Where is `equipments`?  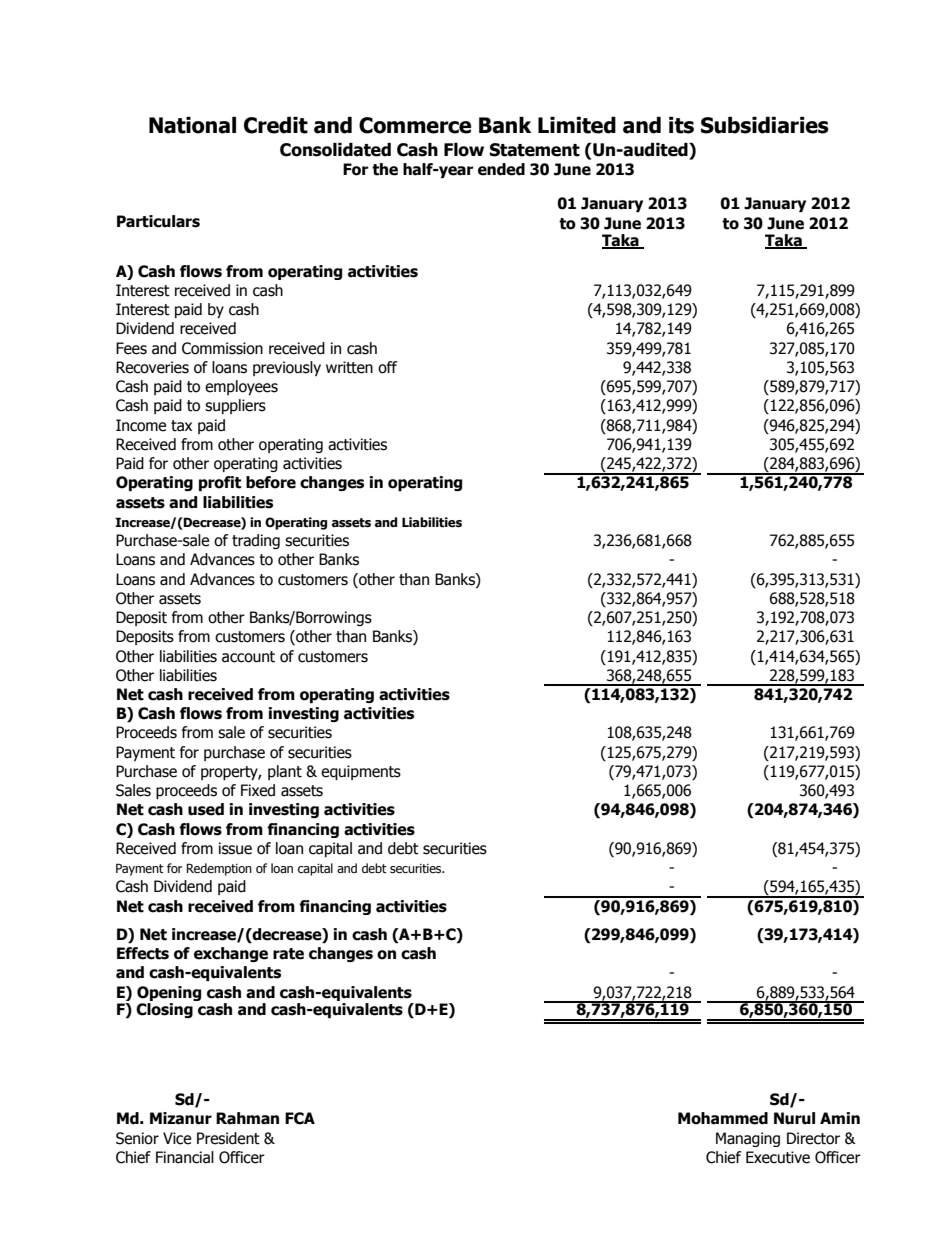 equipments is located at coordinates (361, 772).
